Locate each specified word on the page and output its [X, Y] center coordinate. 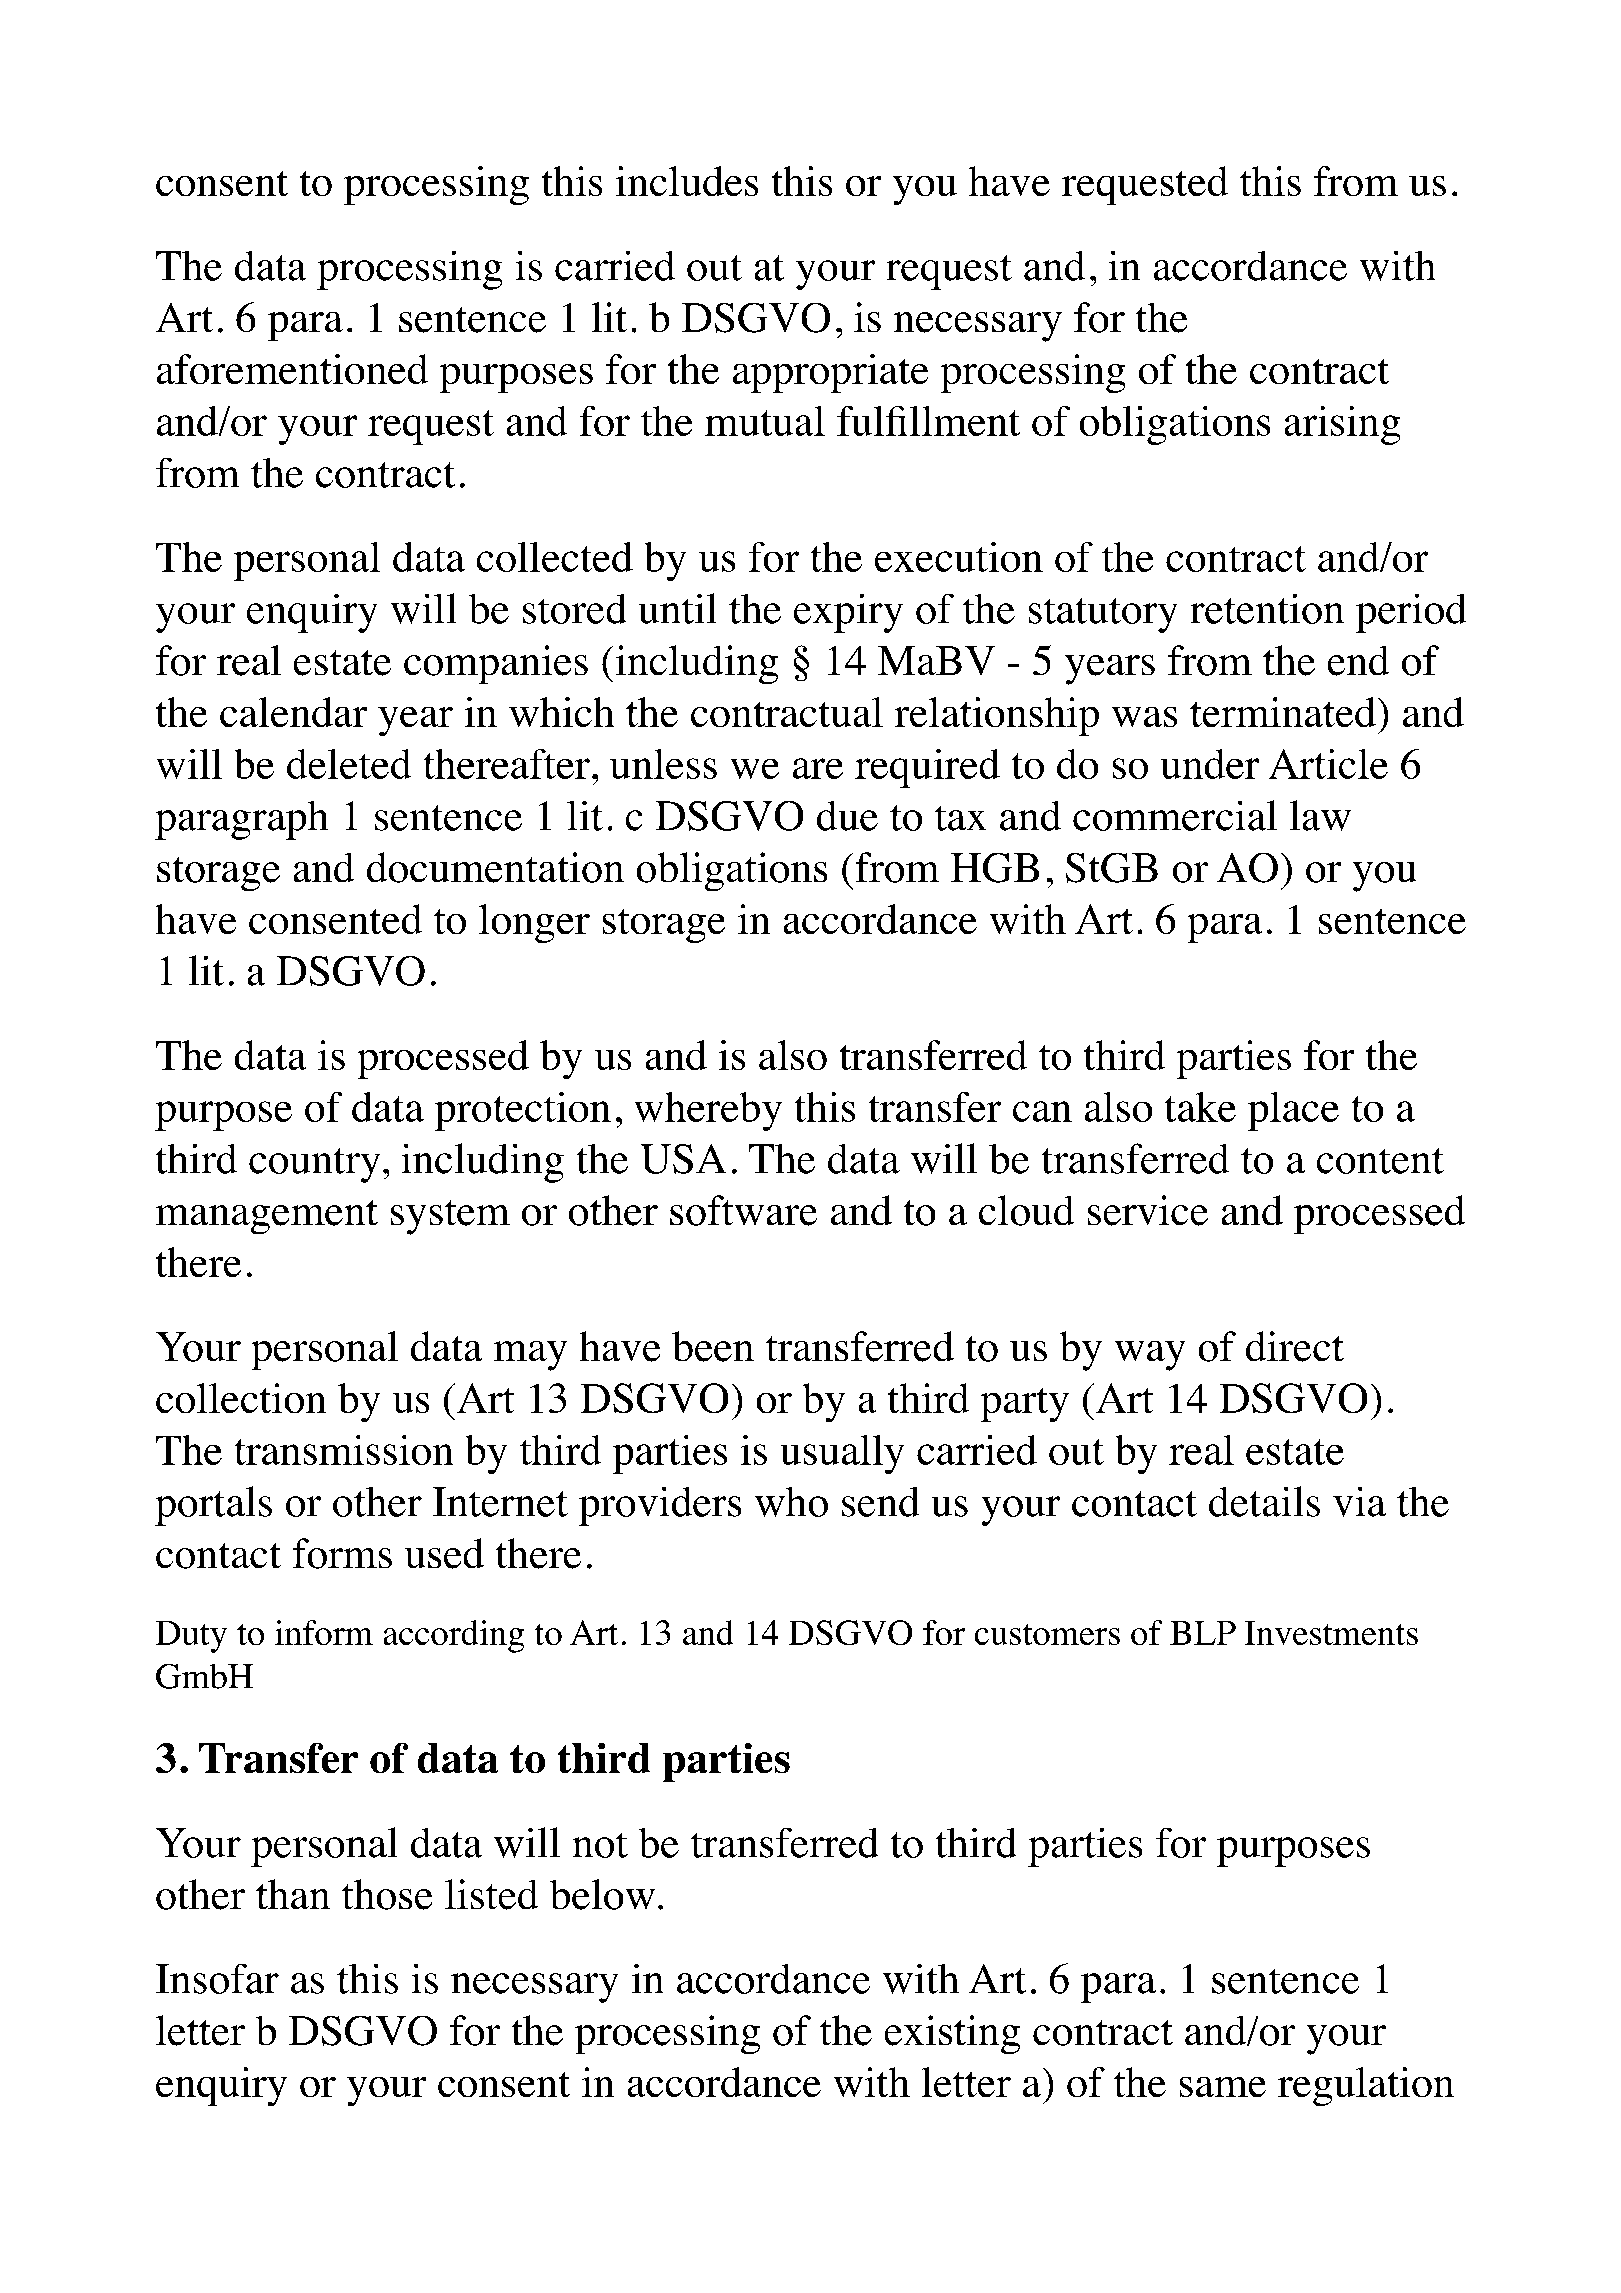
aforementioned [292, 369]
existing [952, 2034]
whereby [708, 1111]
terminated [1283, 712]
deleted [349, 764]
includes [687, 181]
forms [342, 1553]
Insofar [217, 1979]
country [314, 1165]
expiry [848, 613]
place [1293, 1111]
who [791, 1502]
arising [1342, 425]
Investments [1331, 1633]
